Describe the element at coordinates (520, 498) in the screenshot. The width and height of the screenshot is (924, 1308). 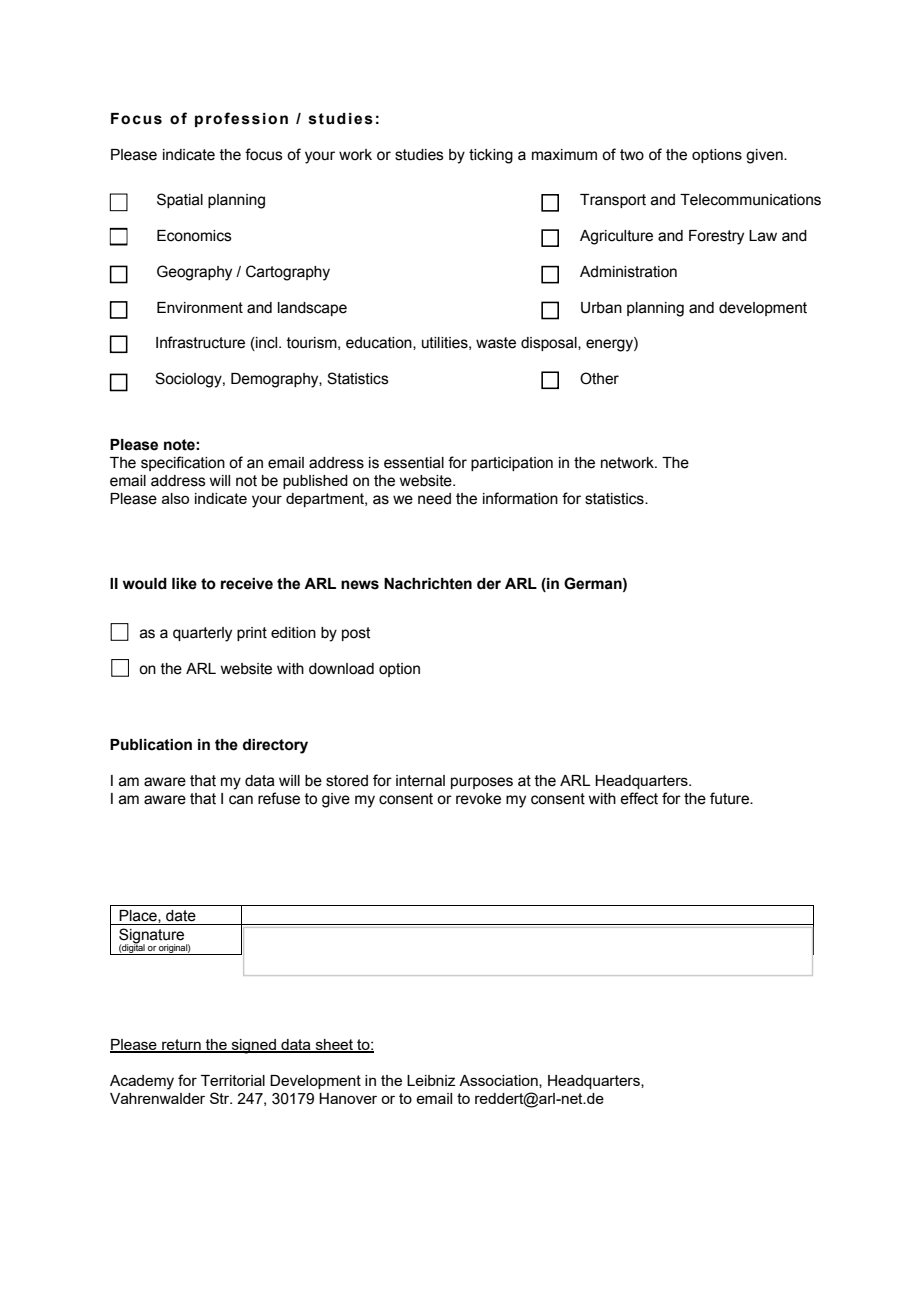
I see `information` at that location.
